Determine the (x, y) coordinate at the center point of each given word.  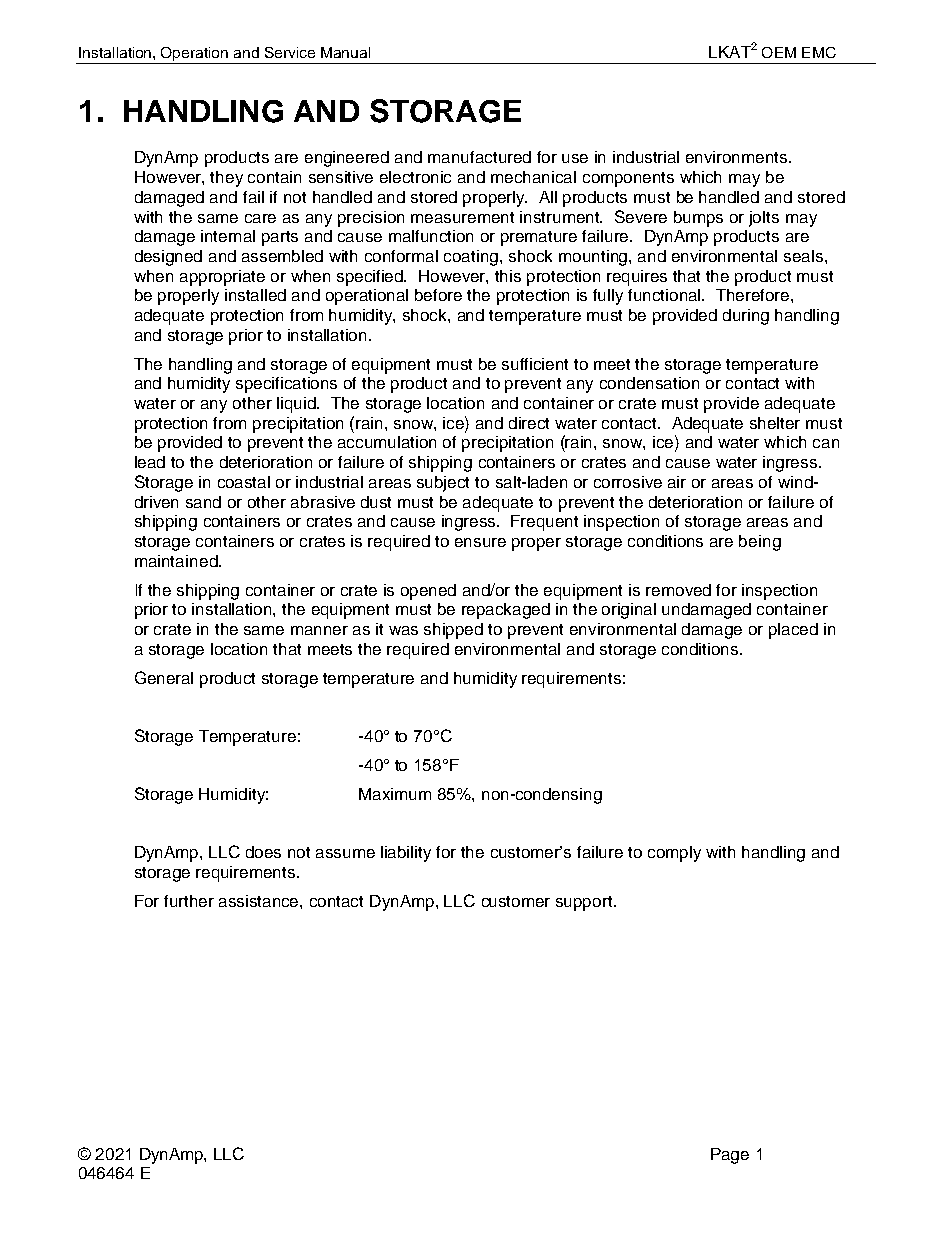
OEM (779, 52)
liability (406, 854)
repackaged (506, 611)
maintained (177, 561)
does (263, 852)
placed (793, 631)
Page (730, 1156)
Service (290, 52)
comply (674, 854)
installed (255, 295)
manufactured (479, 157)
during (746, 317)
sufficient (535, 364)
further (189, 901)
